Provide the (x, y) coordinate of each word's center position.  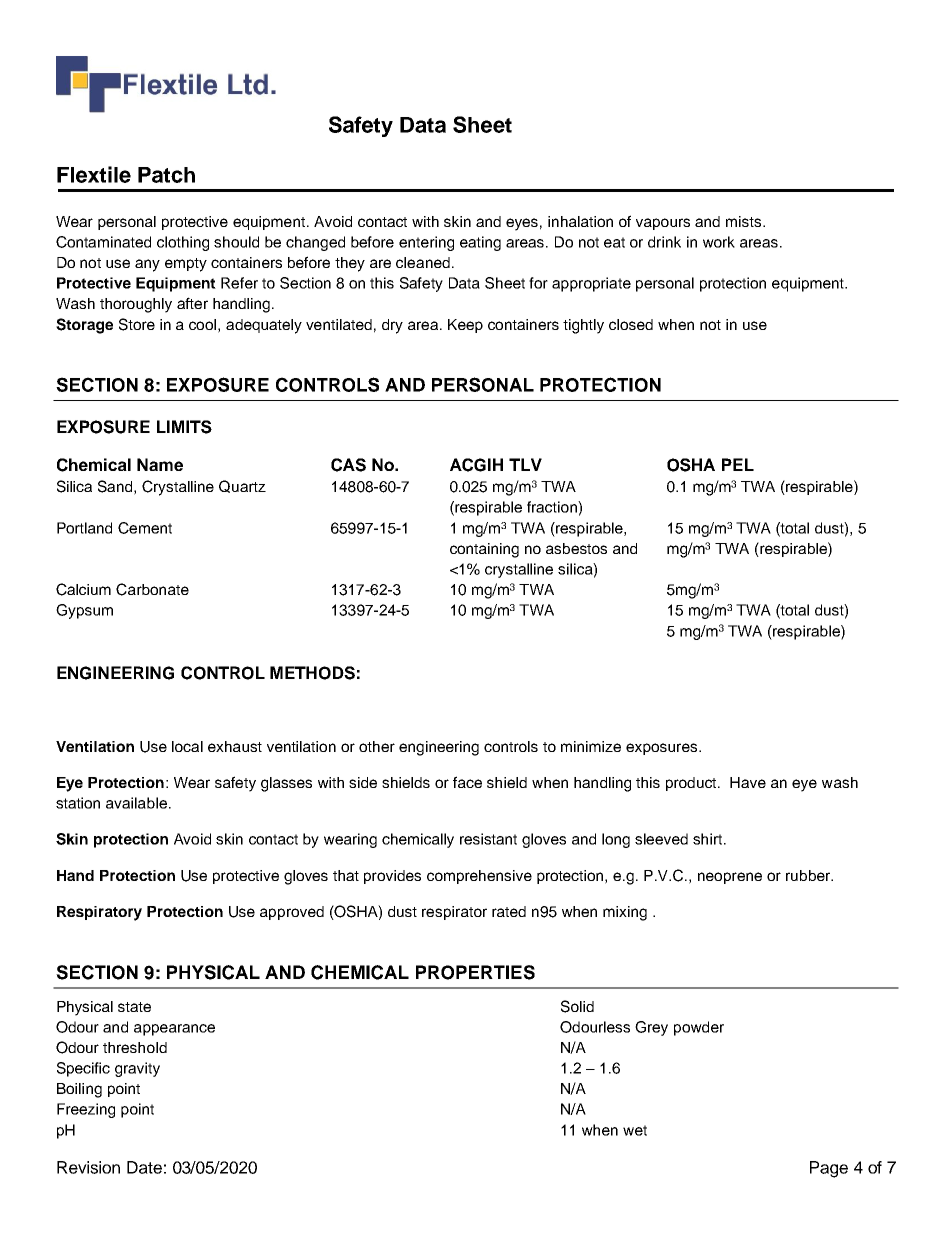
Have (748, 782)
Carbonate (152, 589)
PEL (738, 464)
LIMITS (184, 427)
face (467, 782)
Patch (166, 175)
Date (144, 1167)
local (187, 746)
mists (745, 221)
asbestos (576, 548)
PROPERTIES (475, 972)
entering (426, 243)
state (134, 1007)
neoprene (730, 878)
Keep (465, 326)
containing (484, 550)
